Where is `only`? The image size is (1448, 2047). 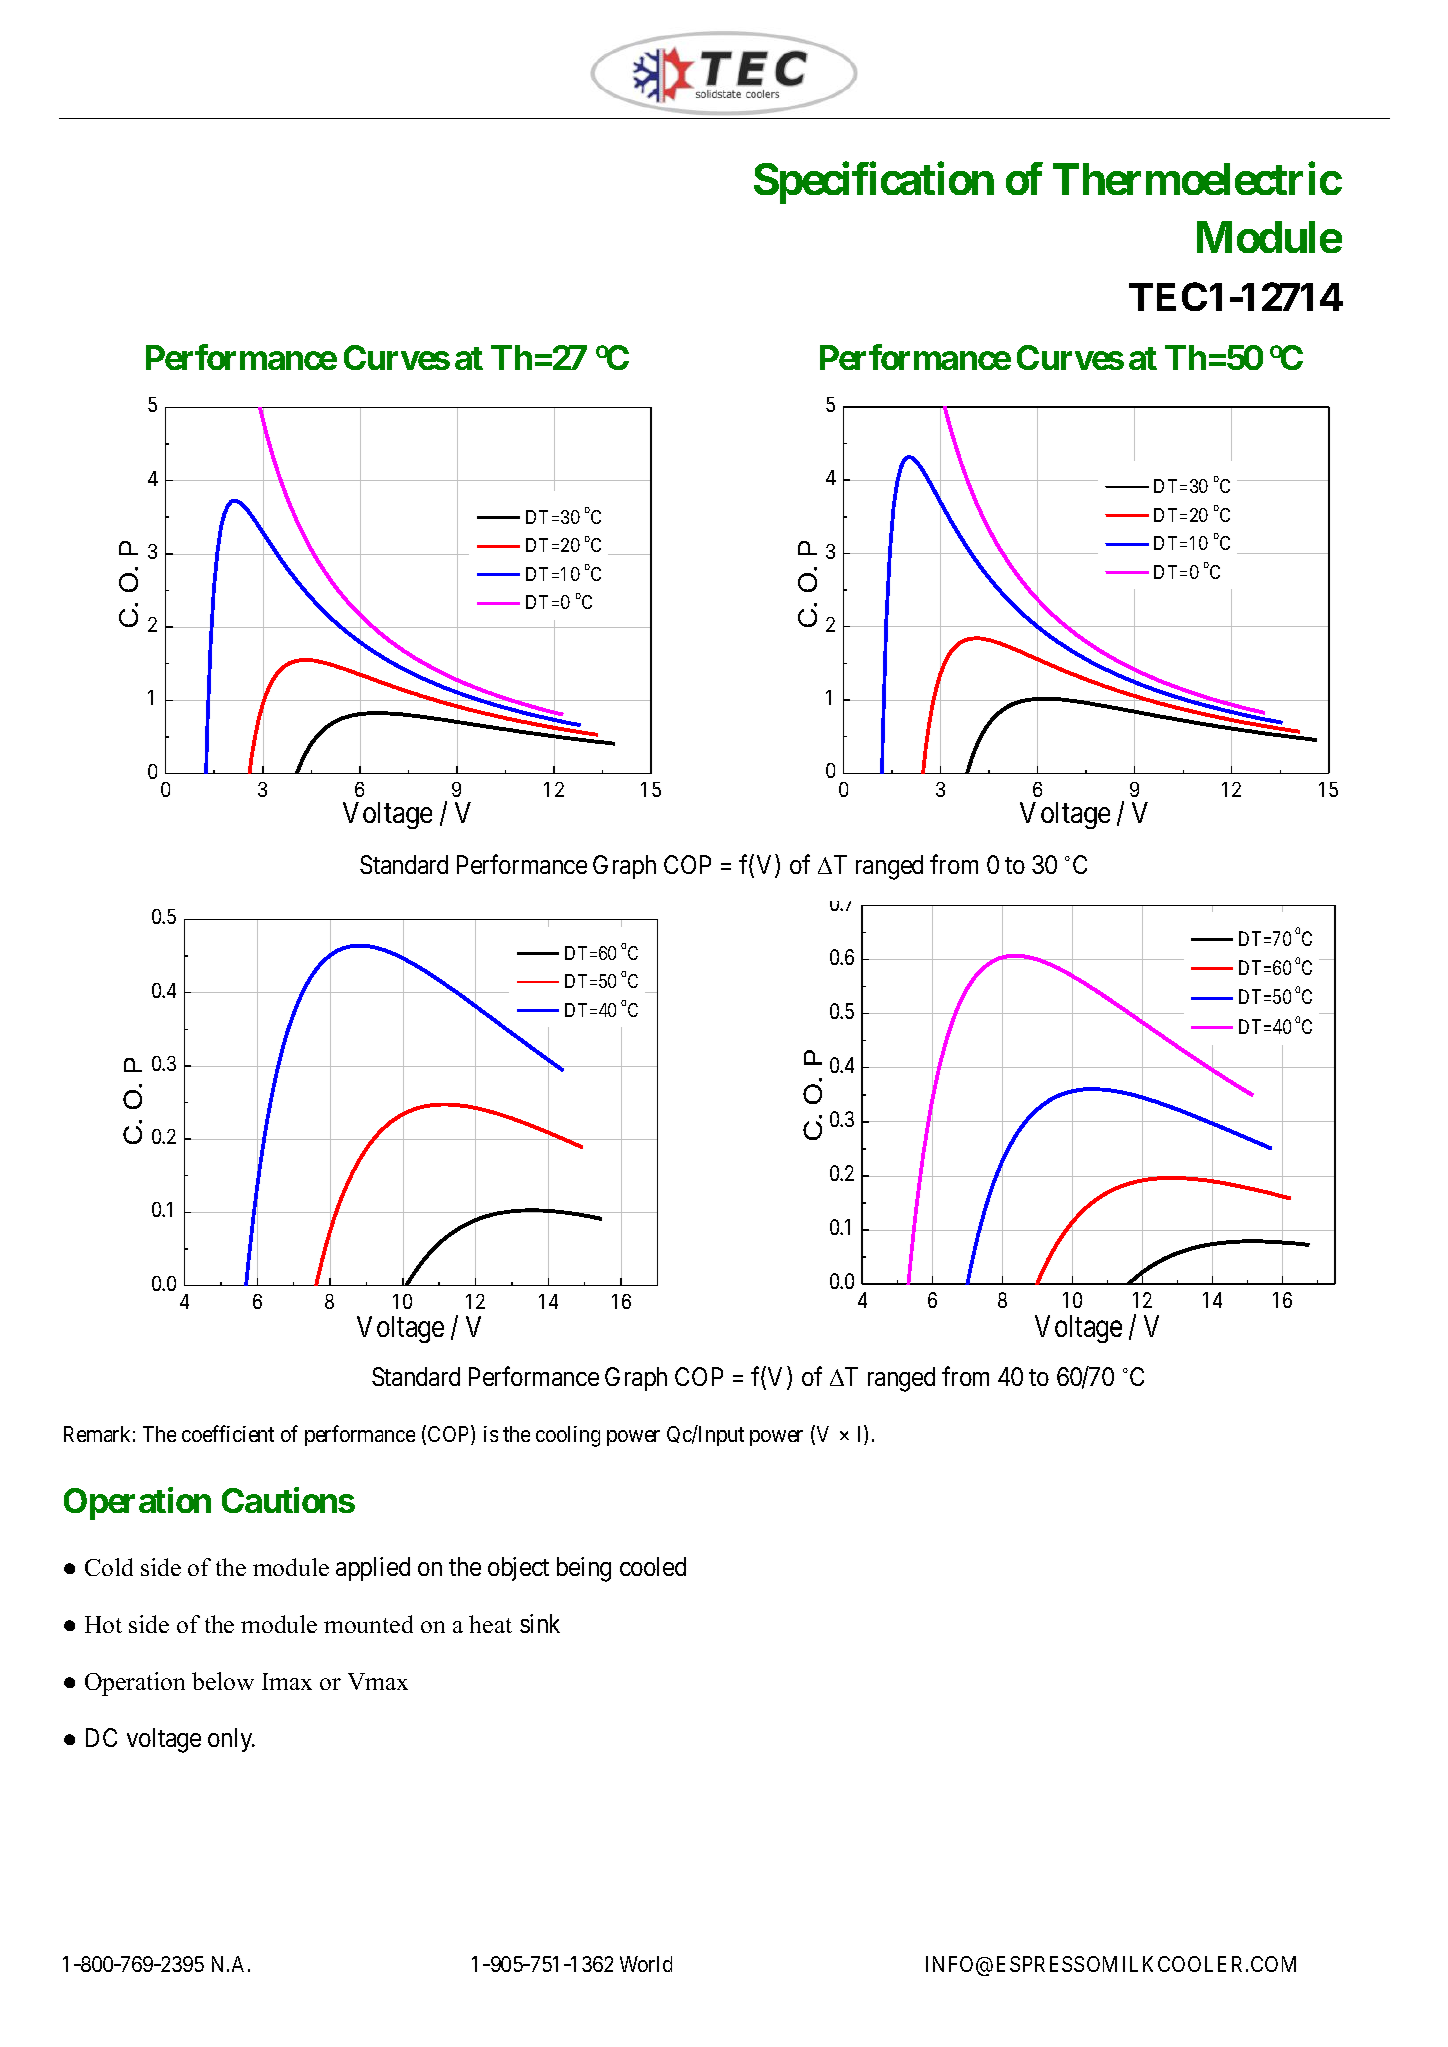
only is located at coordinates (231, 1740).
